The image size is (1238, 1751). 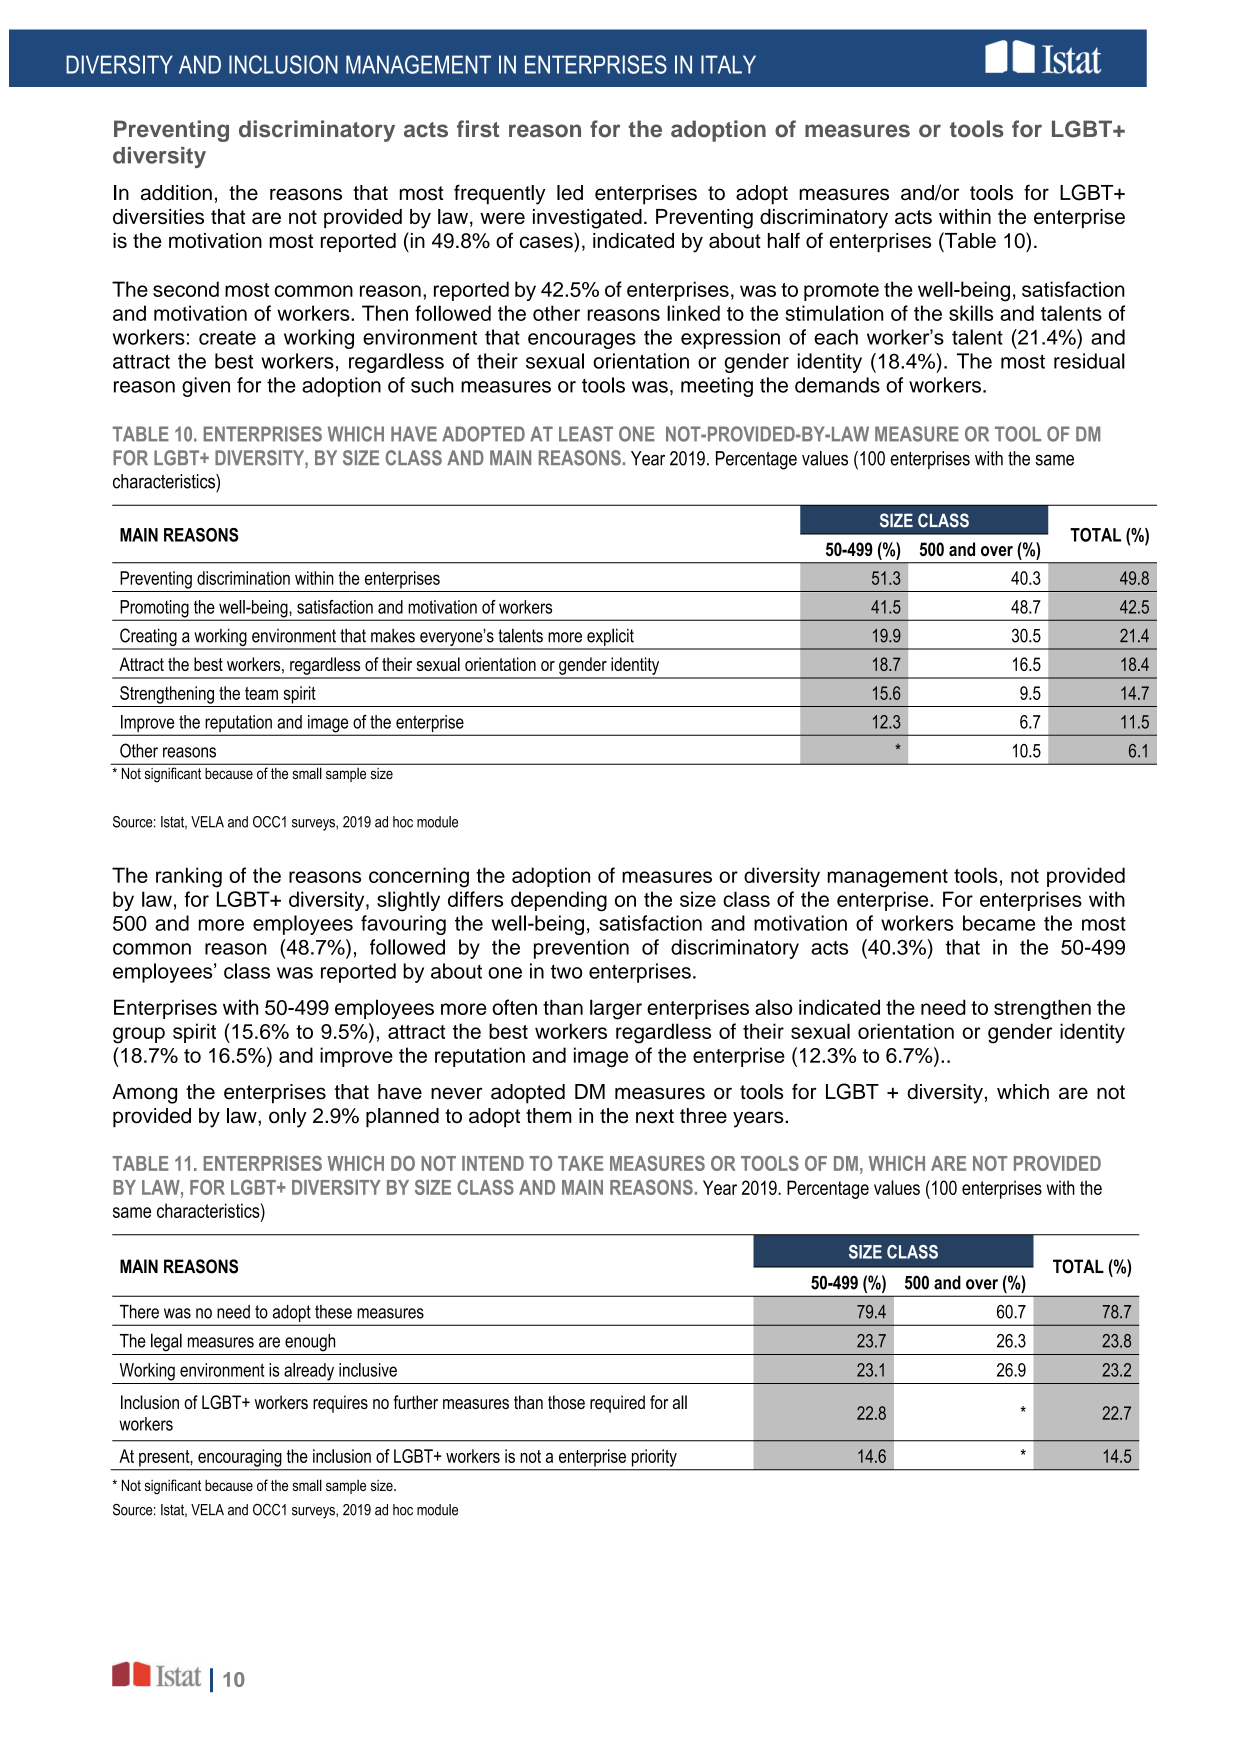 What do you see at coordinates (728, 64) in the page?
I see `ITALY` at bounding box center [728, 64].
